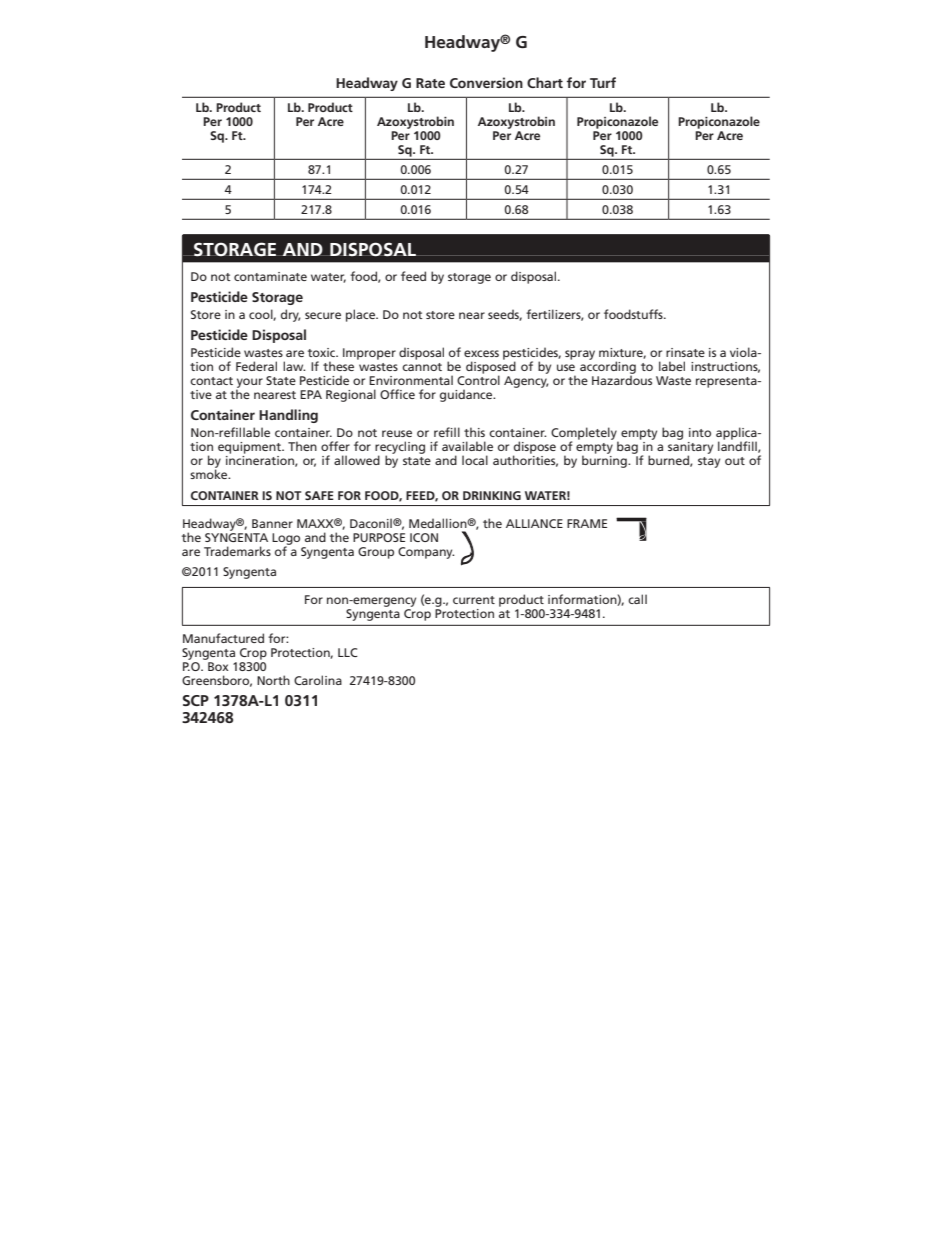 This screenshot has height=1233, width=952. I want to click on your, so click(249, 384).
